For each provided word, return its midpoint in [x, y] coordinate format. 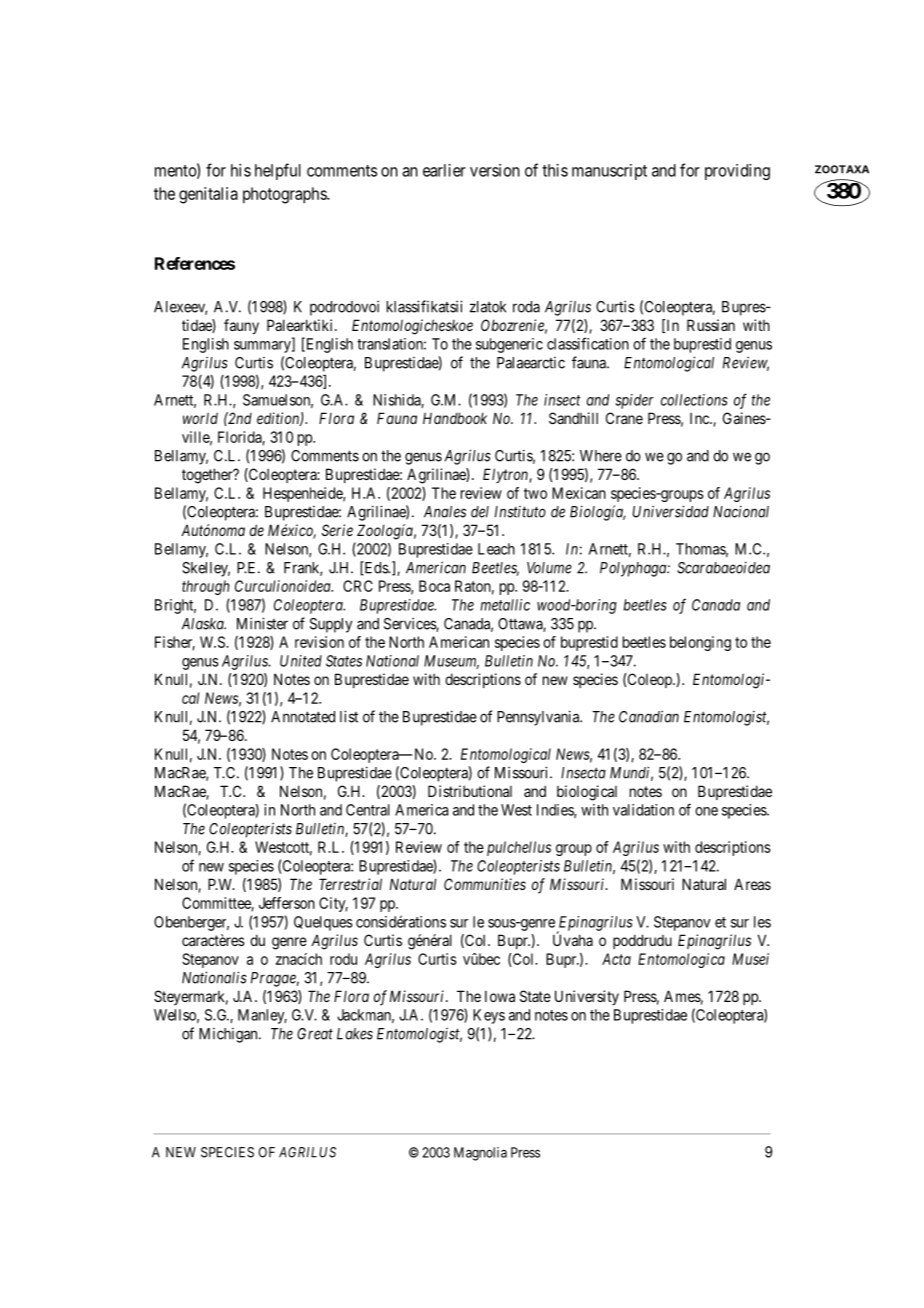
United [301, 661]
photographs [285, 195]
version [495, 170]
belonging [700, 643]
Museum [451, 662]
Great [315, 1034]
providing [737, 172]
